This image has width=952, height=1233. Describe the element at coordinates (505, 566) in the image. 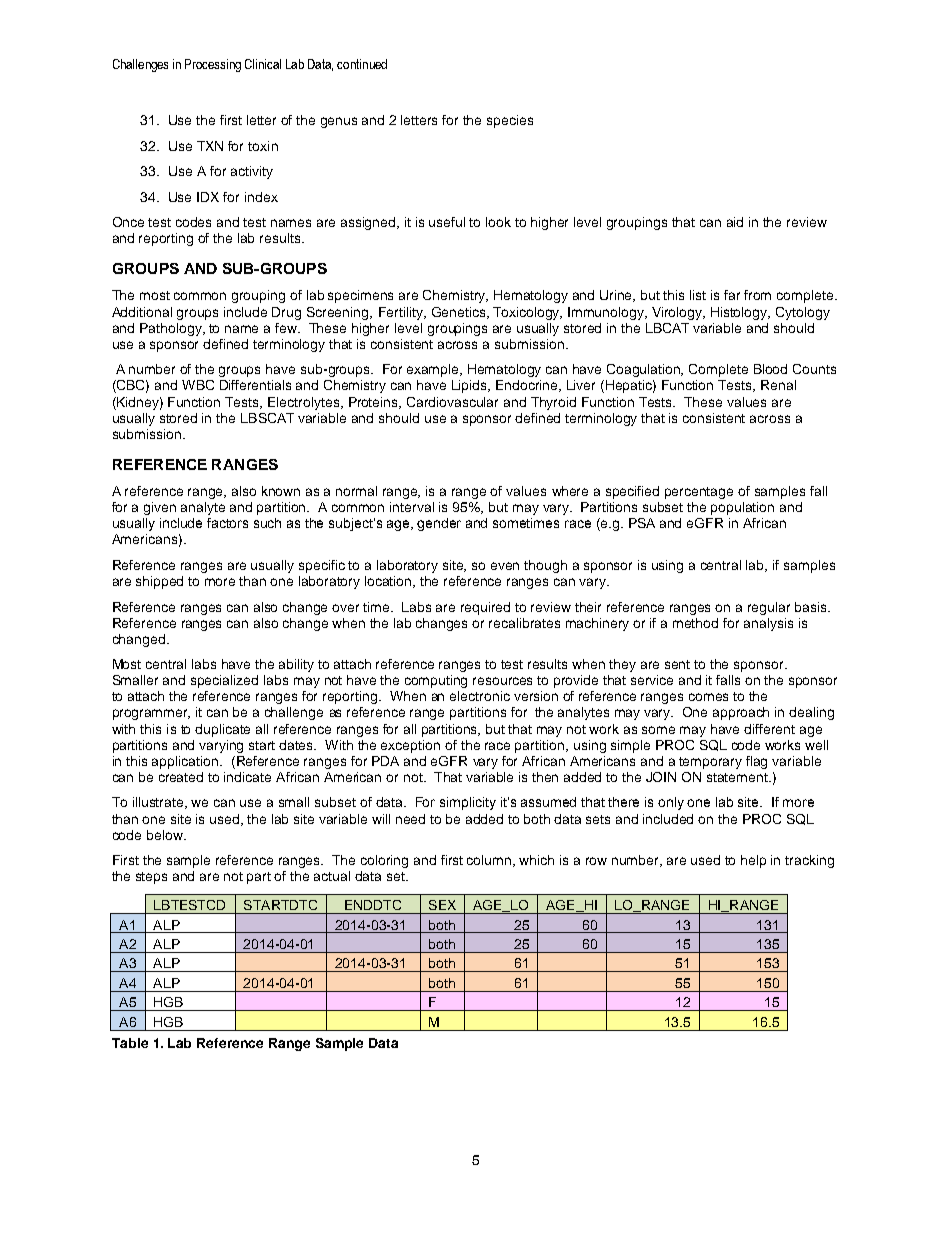

I see `even` at that location.
